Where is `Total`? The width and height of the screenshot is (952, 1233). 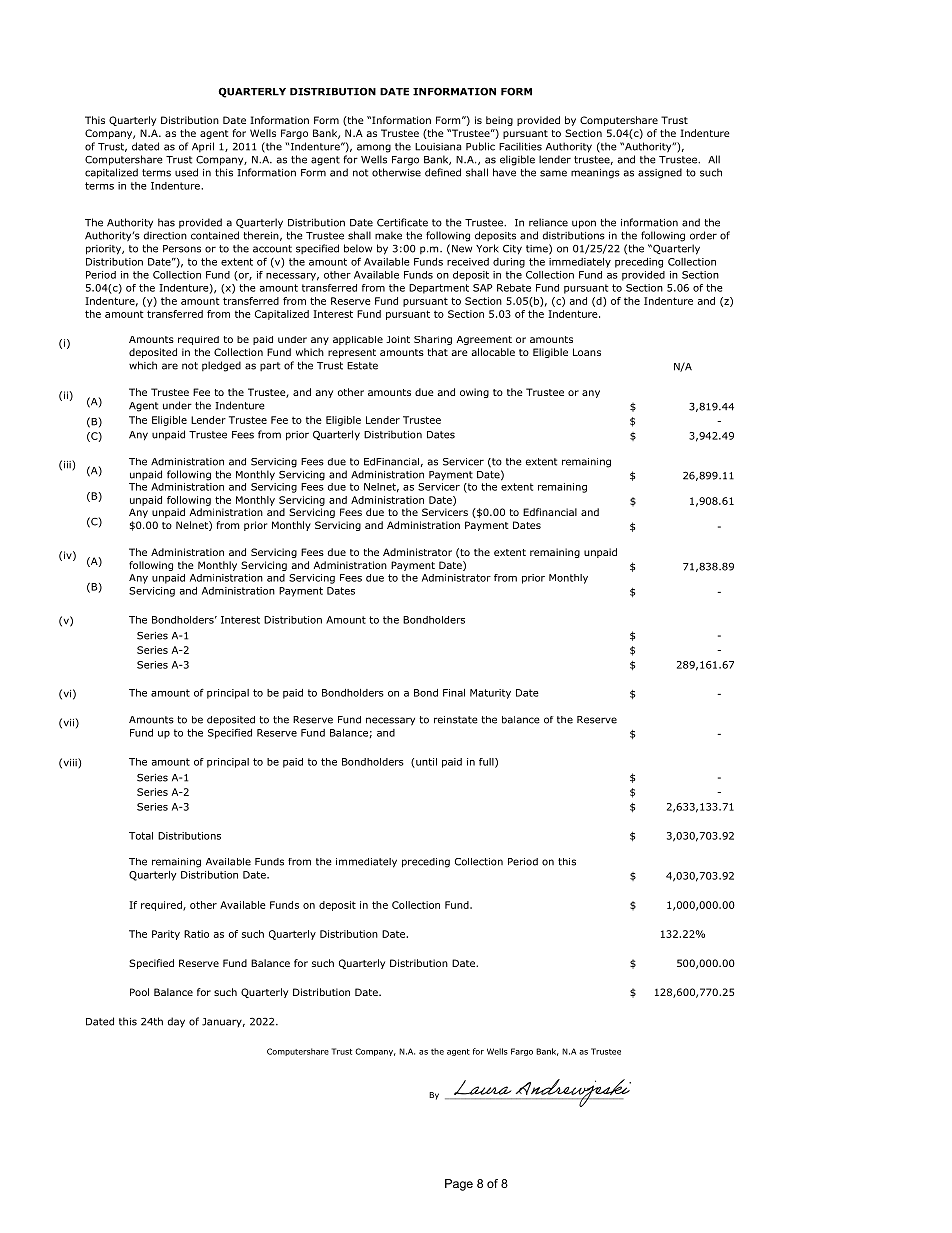
Total is located at coordinates (141, 836).
